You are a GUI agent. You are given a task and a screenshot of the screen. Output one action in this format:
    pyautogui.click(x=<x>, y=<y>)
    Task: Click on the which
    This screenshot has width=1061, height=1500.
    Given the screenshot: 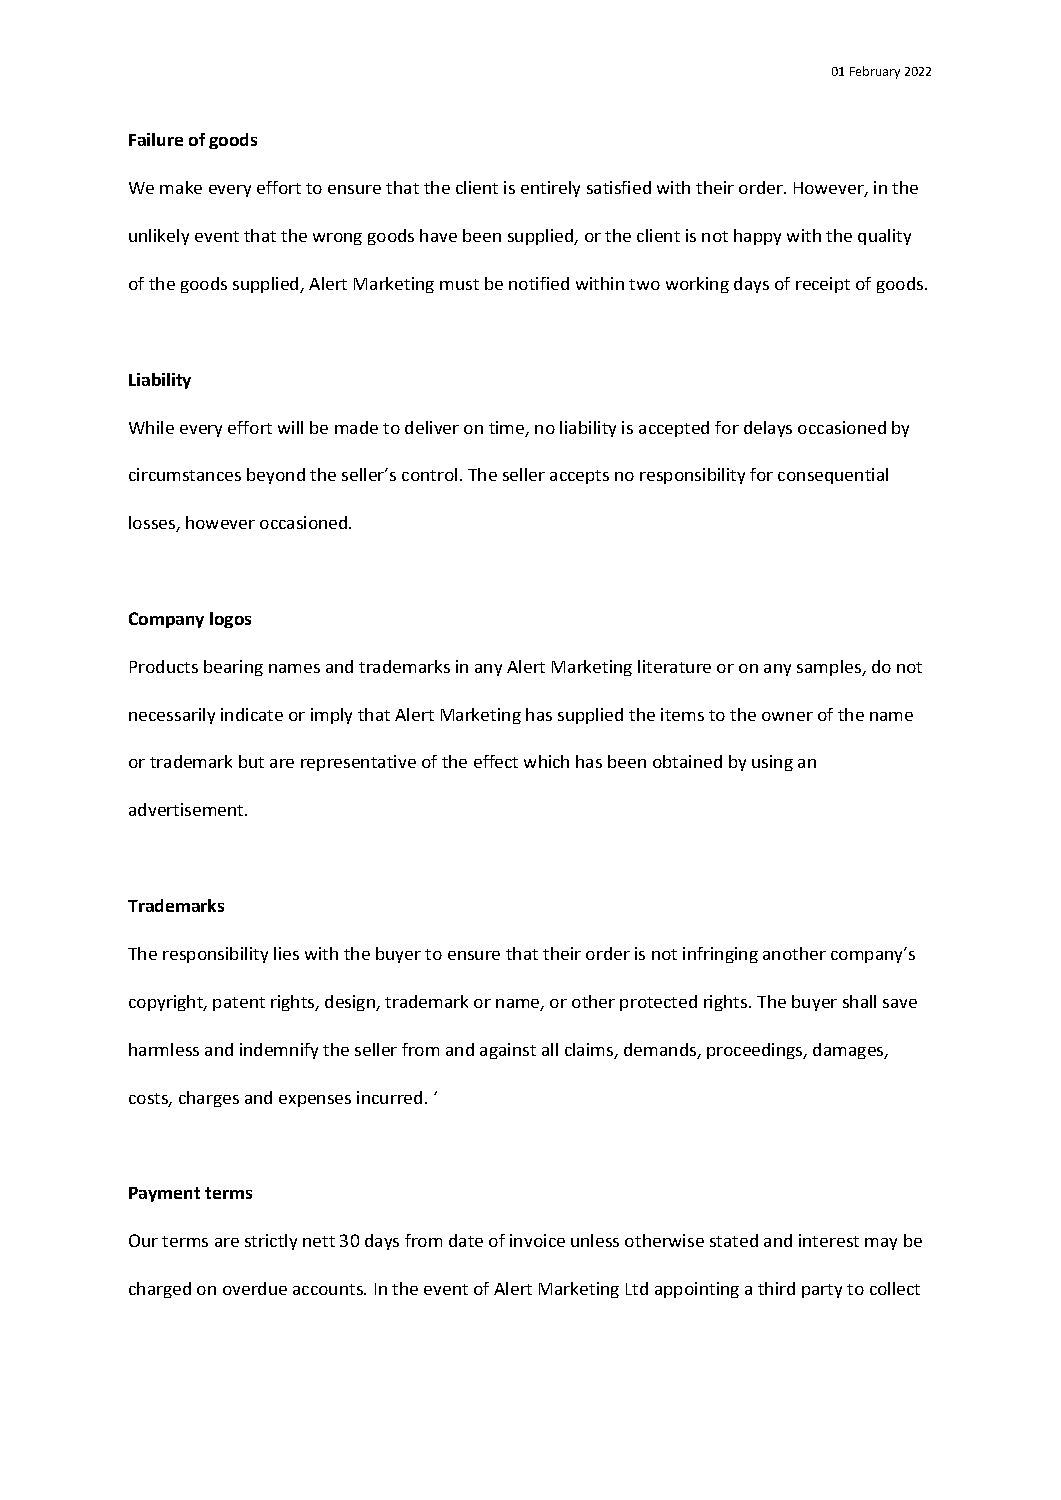 What is the action you would take?
    pyautogui.click(x=546, y=761)
